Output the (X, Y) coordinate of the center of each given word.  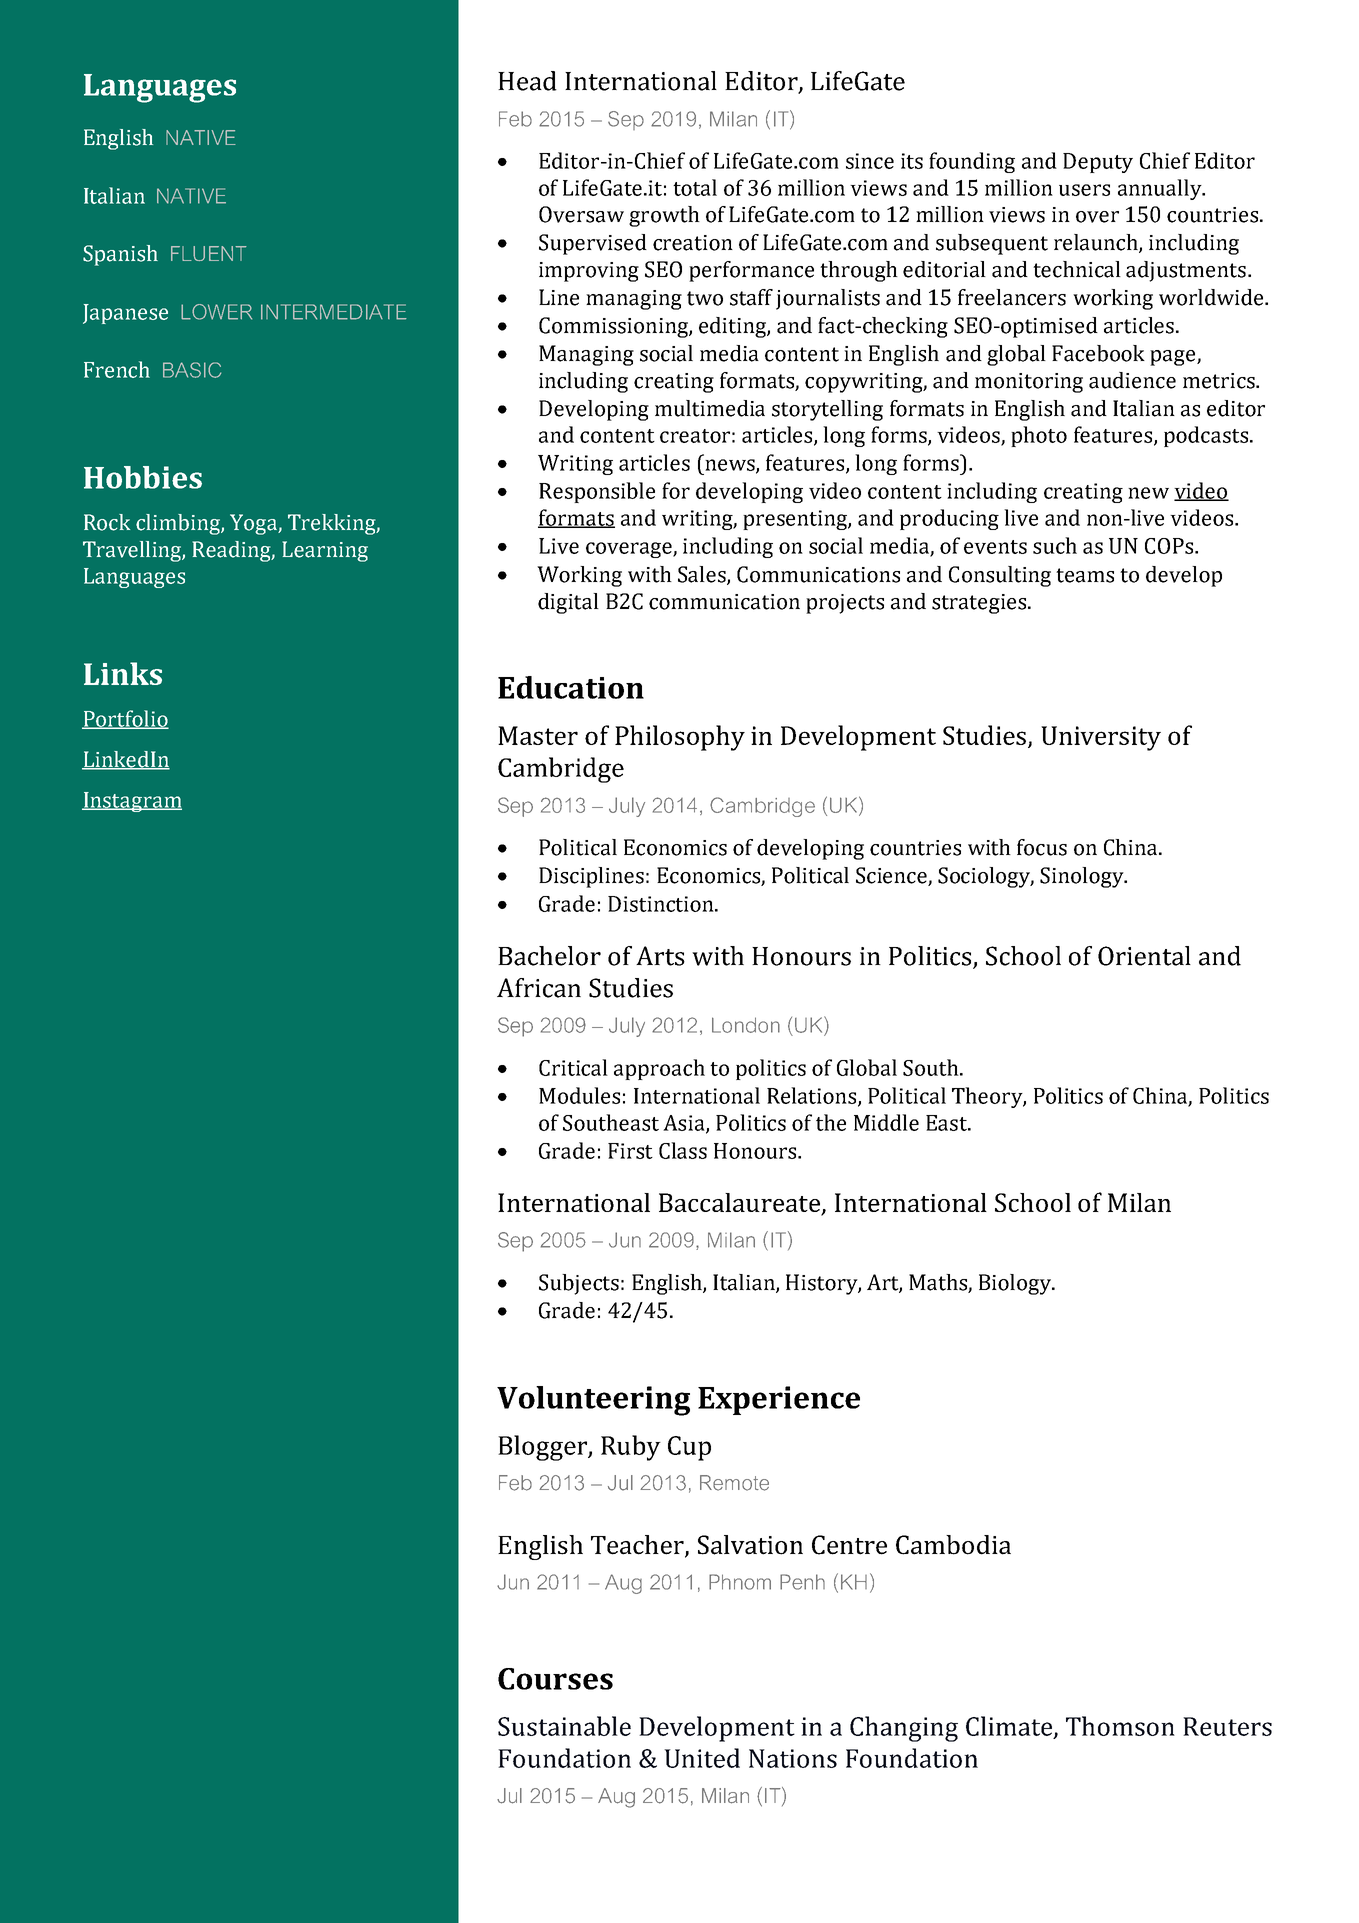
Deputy (1098, 163)
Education (571, 687)
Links (123, 673)
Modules (579, 1095)
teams (1085, 575)
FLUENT (209, 253)
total (695, 187)
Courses (555, 1679)
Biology (1016, 1284)
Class (683, 1150)
